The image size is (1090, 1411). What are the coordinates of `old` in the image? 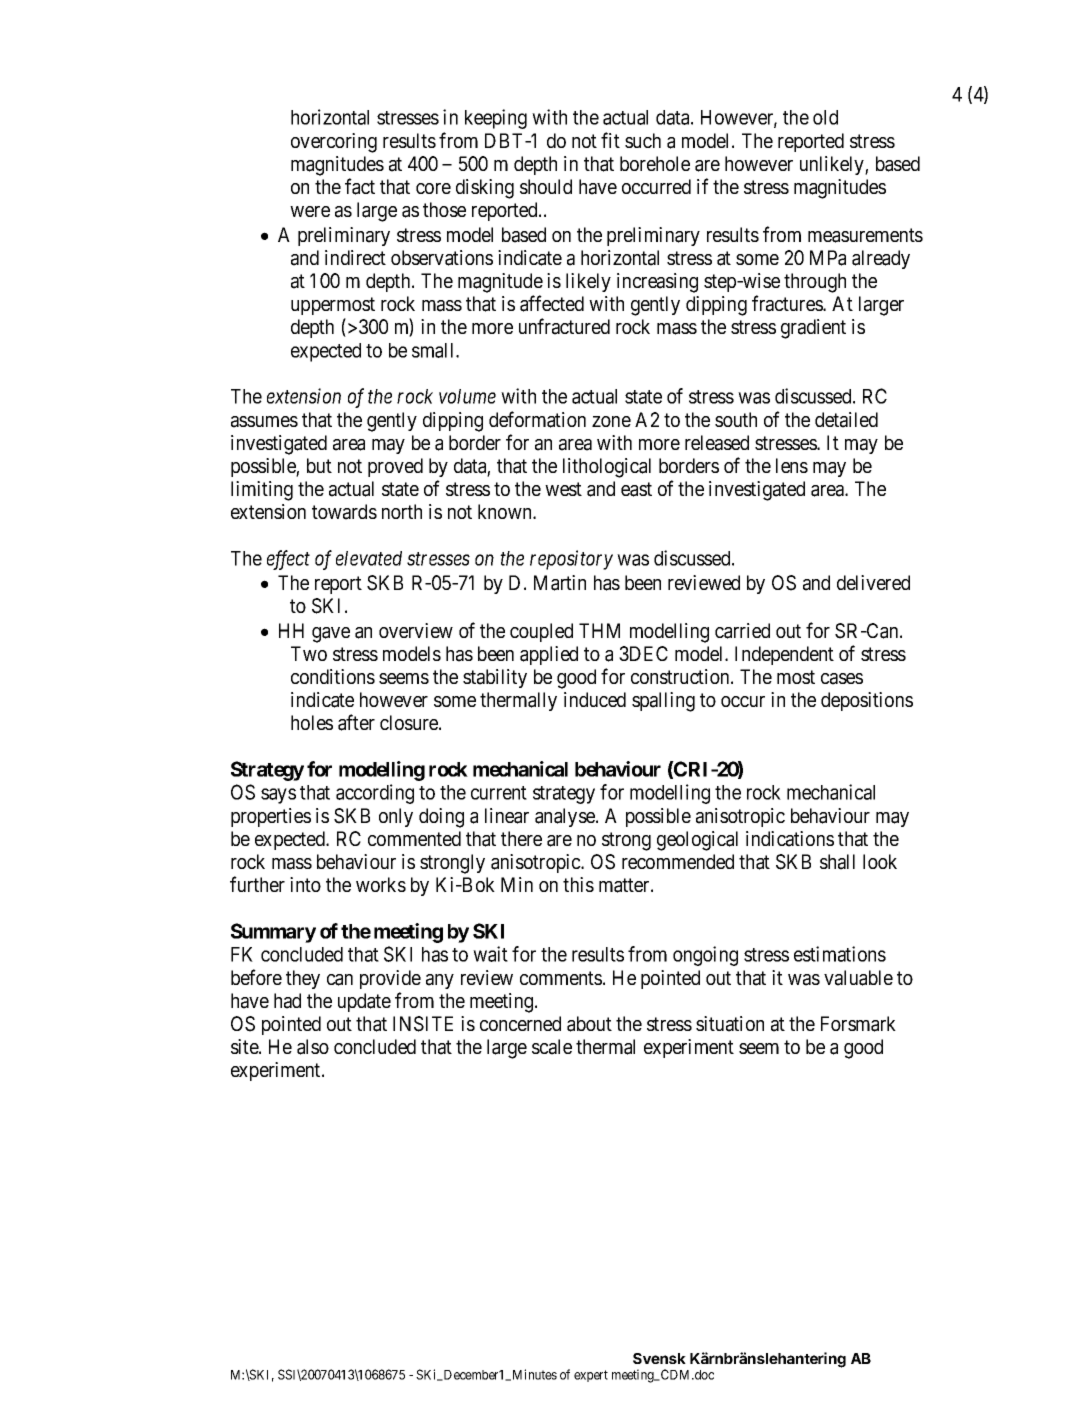 It's located at (825, 117).
